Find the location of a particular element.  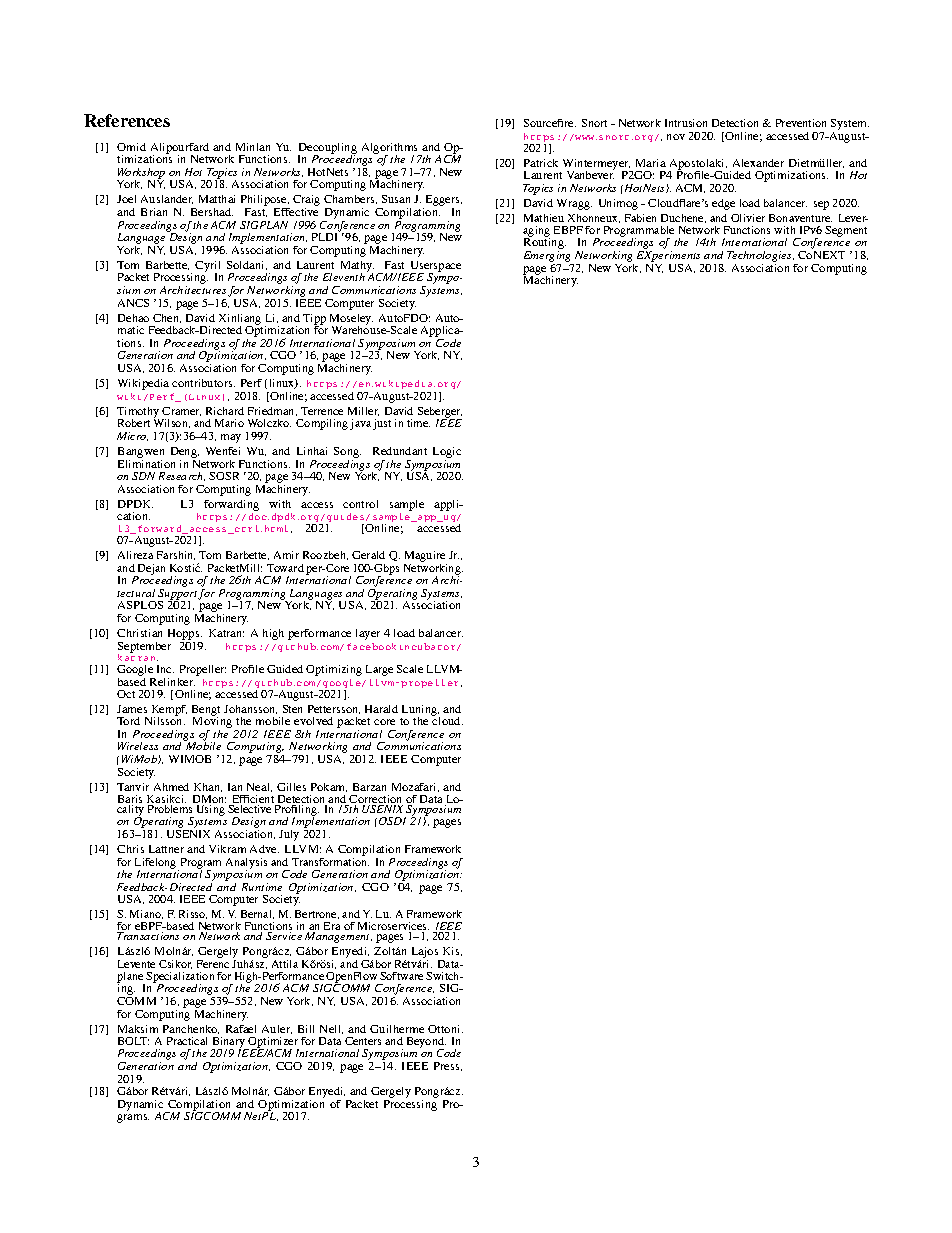

Beyond is located at coordinates (426, 1043).
